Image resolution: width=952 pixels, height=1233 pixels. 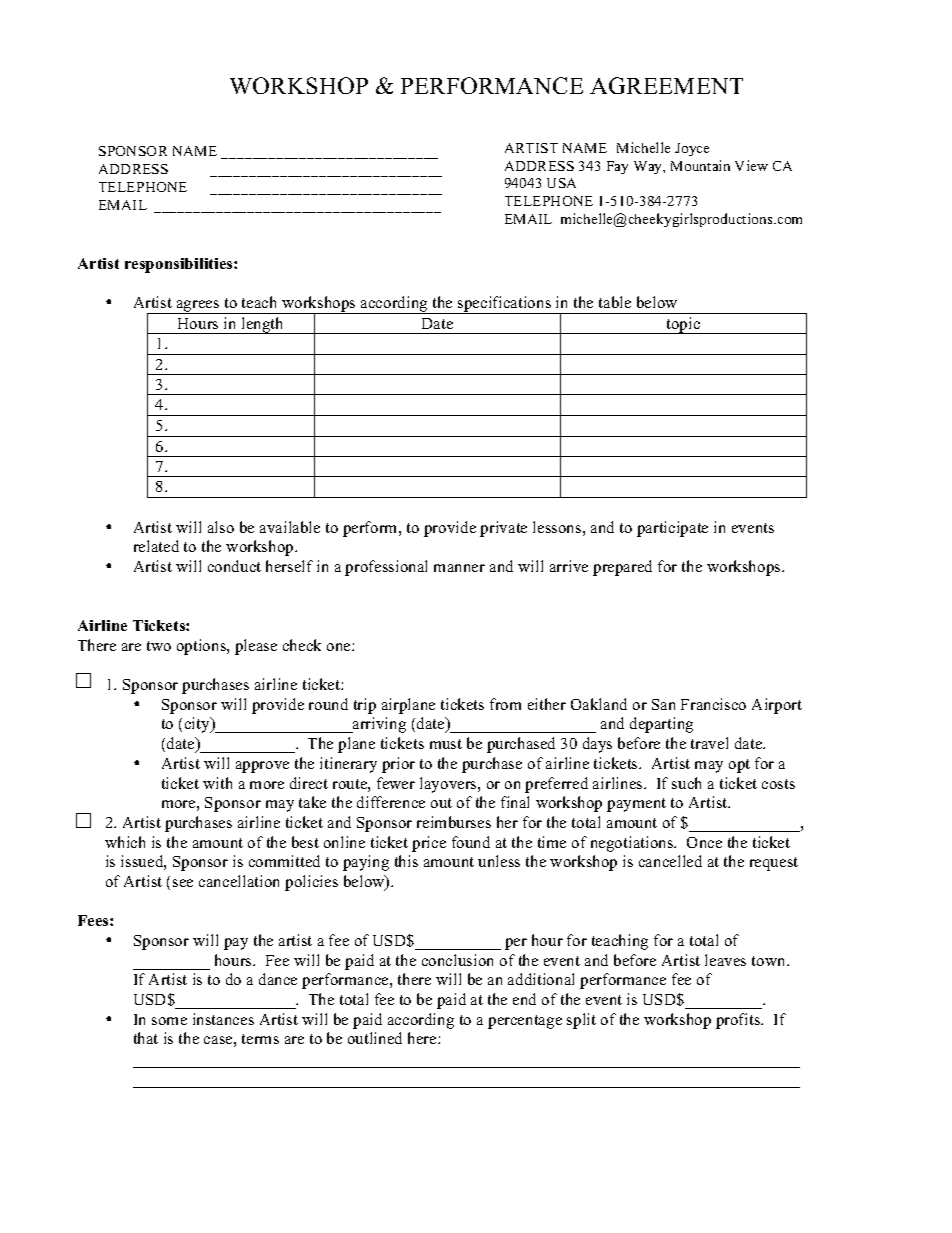 I want to click on outlined, so click(x=375, y=1038).
